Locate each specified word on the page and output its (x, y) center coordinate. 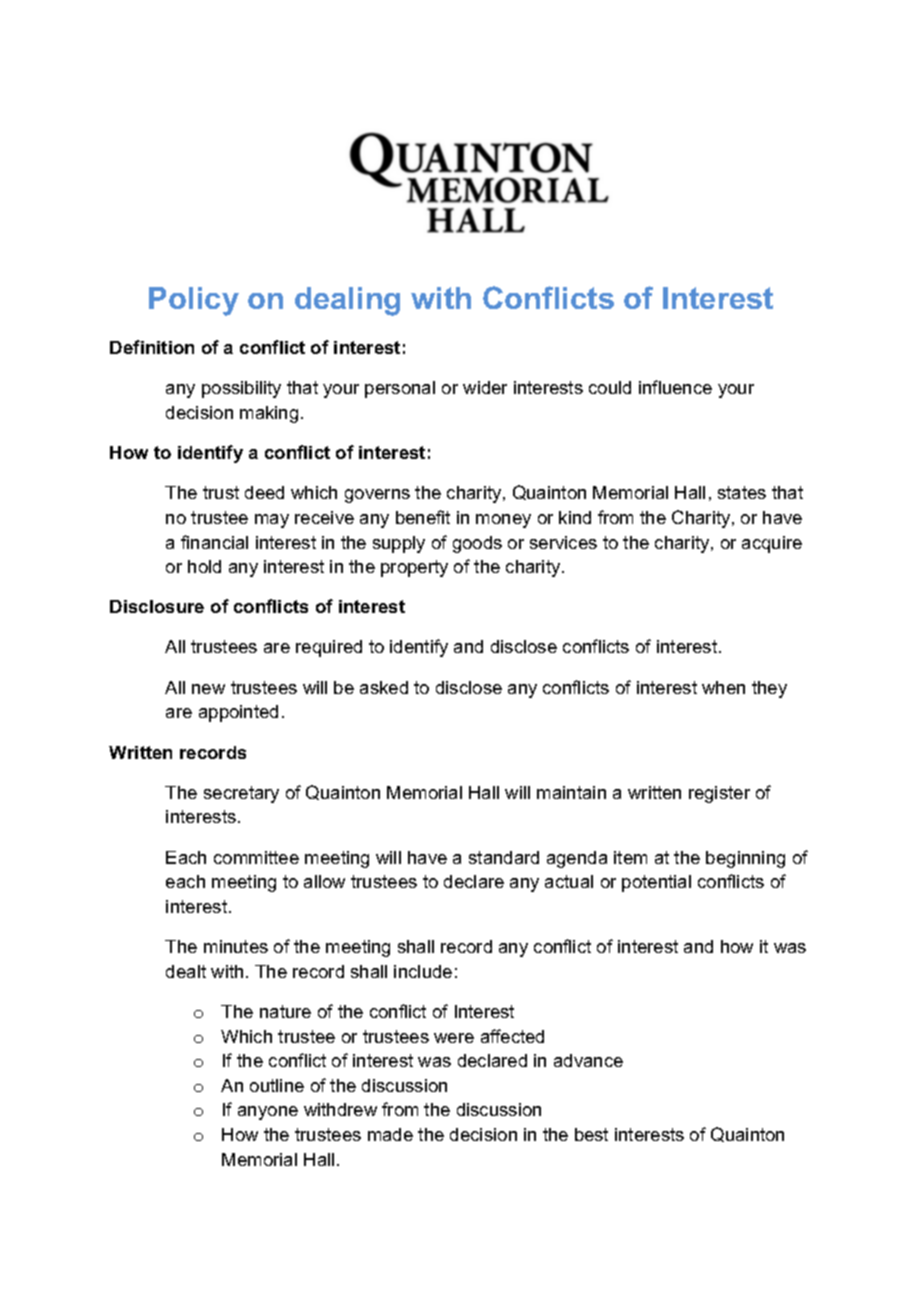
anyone (268, 1113)
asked (384, 687)
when (723, 687)
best (591, 1134)
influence (675, 387)
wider (485, 387)
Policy (194, 301)
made (390, 1134)
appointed (238, 713)
